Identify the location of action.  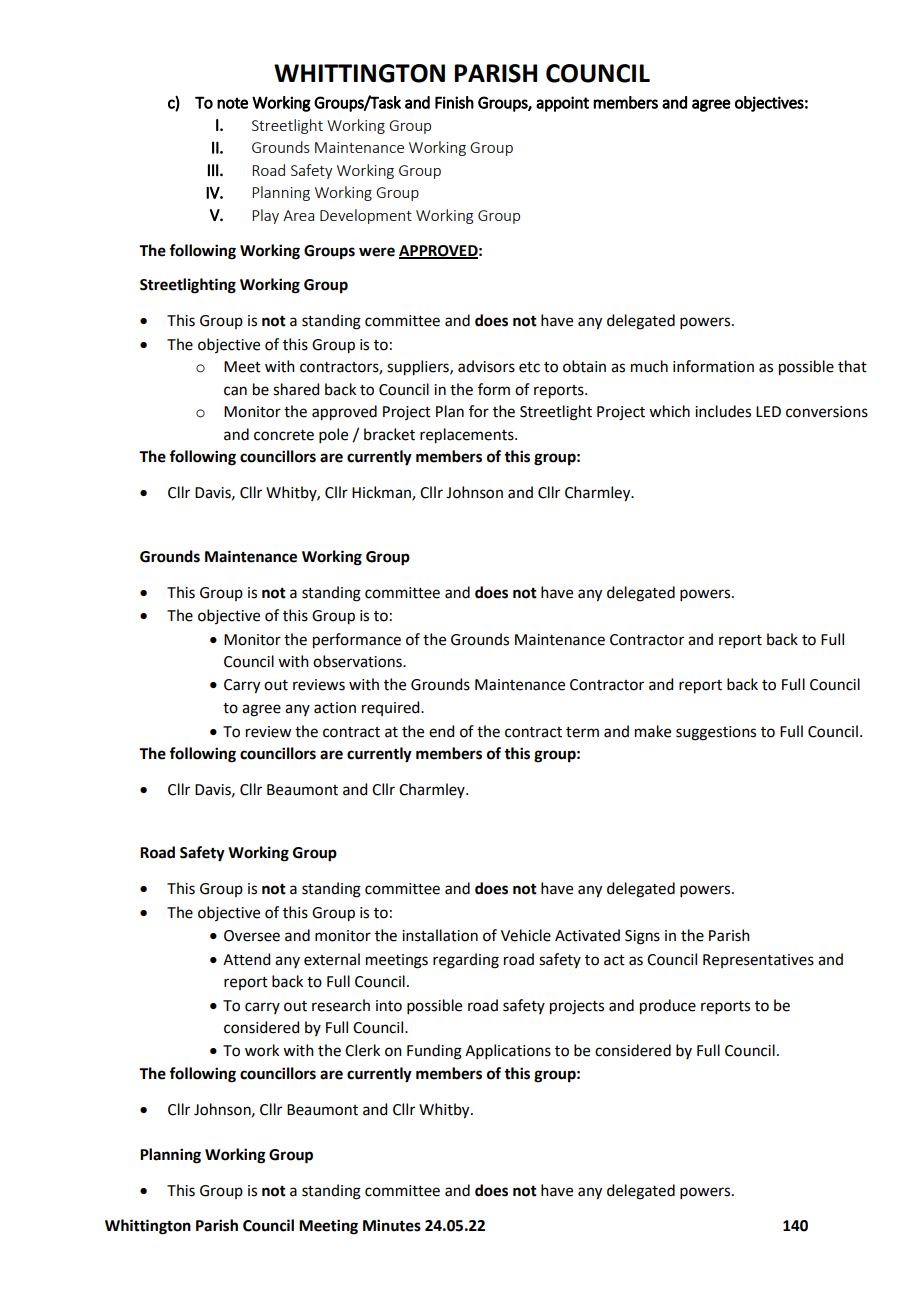
(335, 708).
